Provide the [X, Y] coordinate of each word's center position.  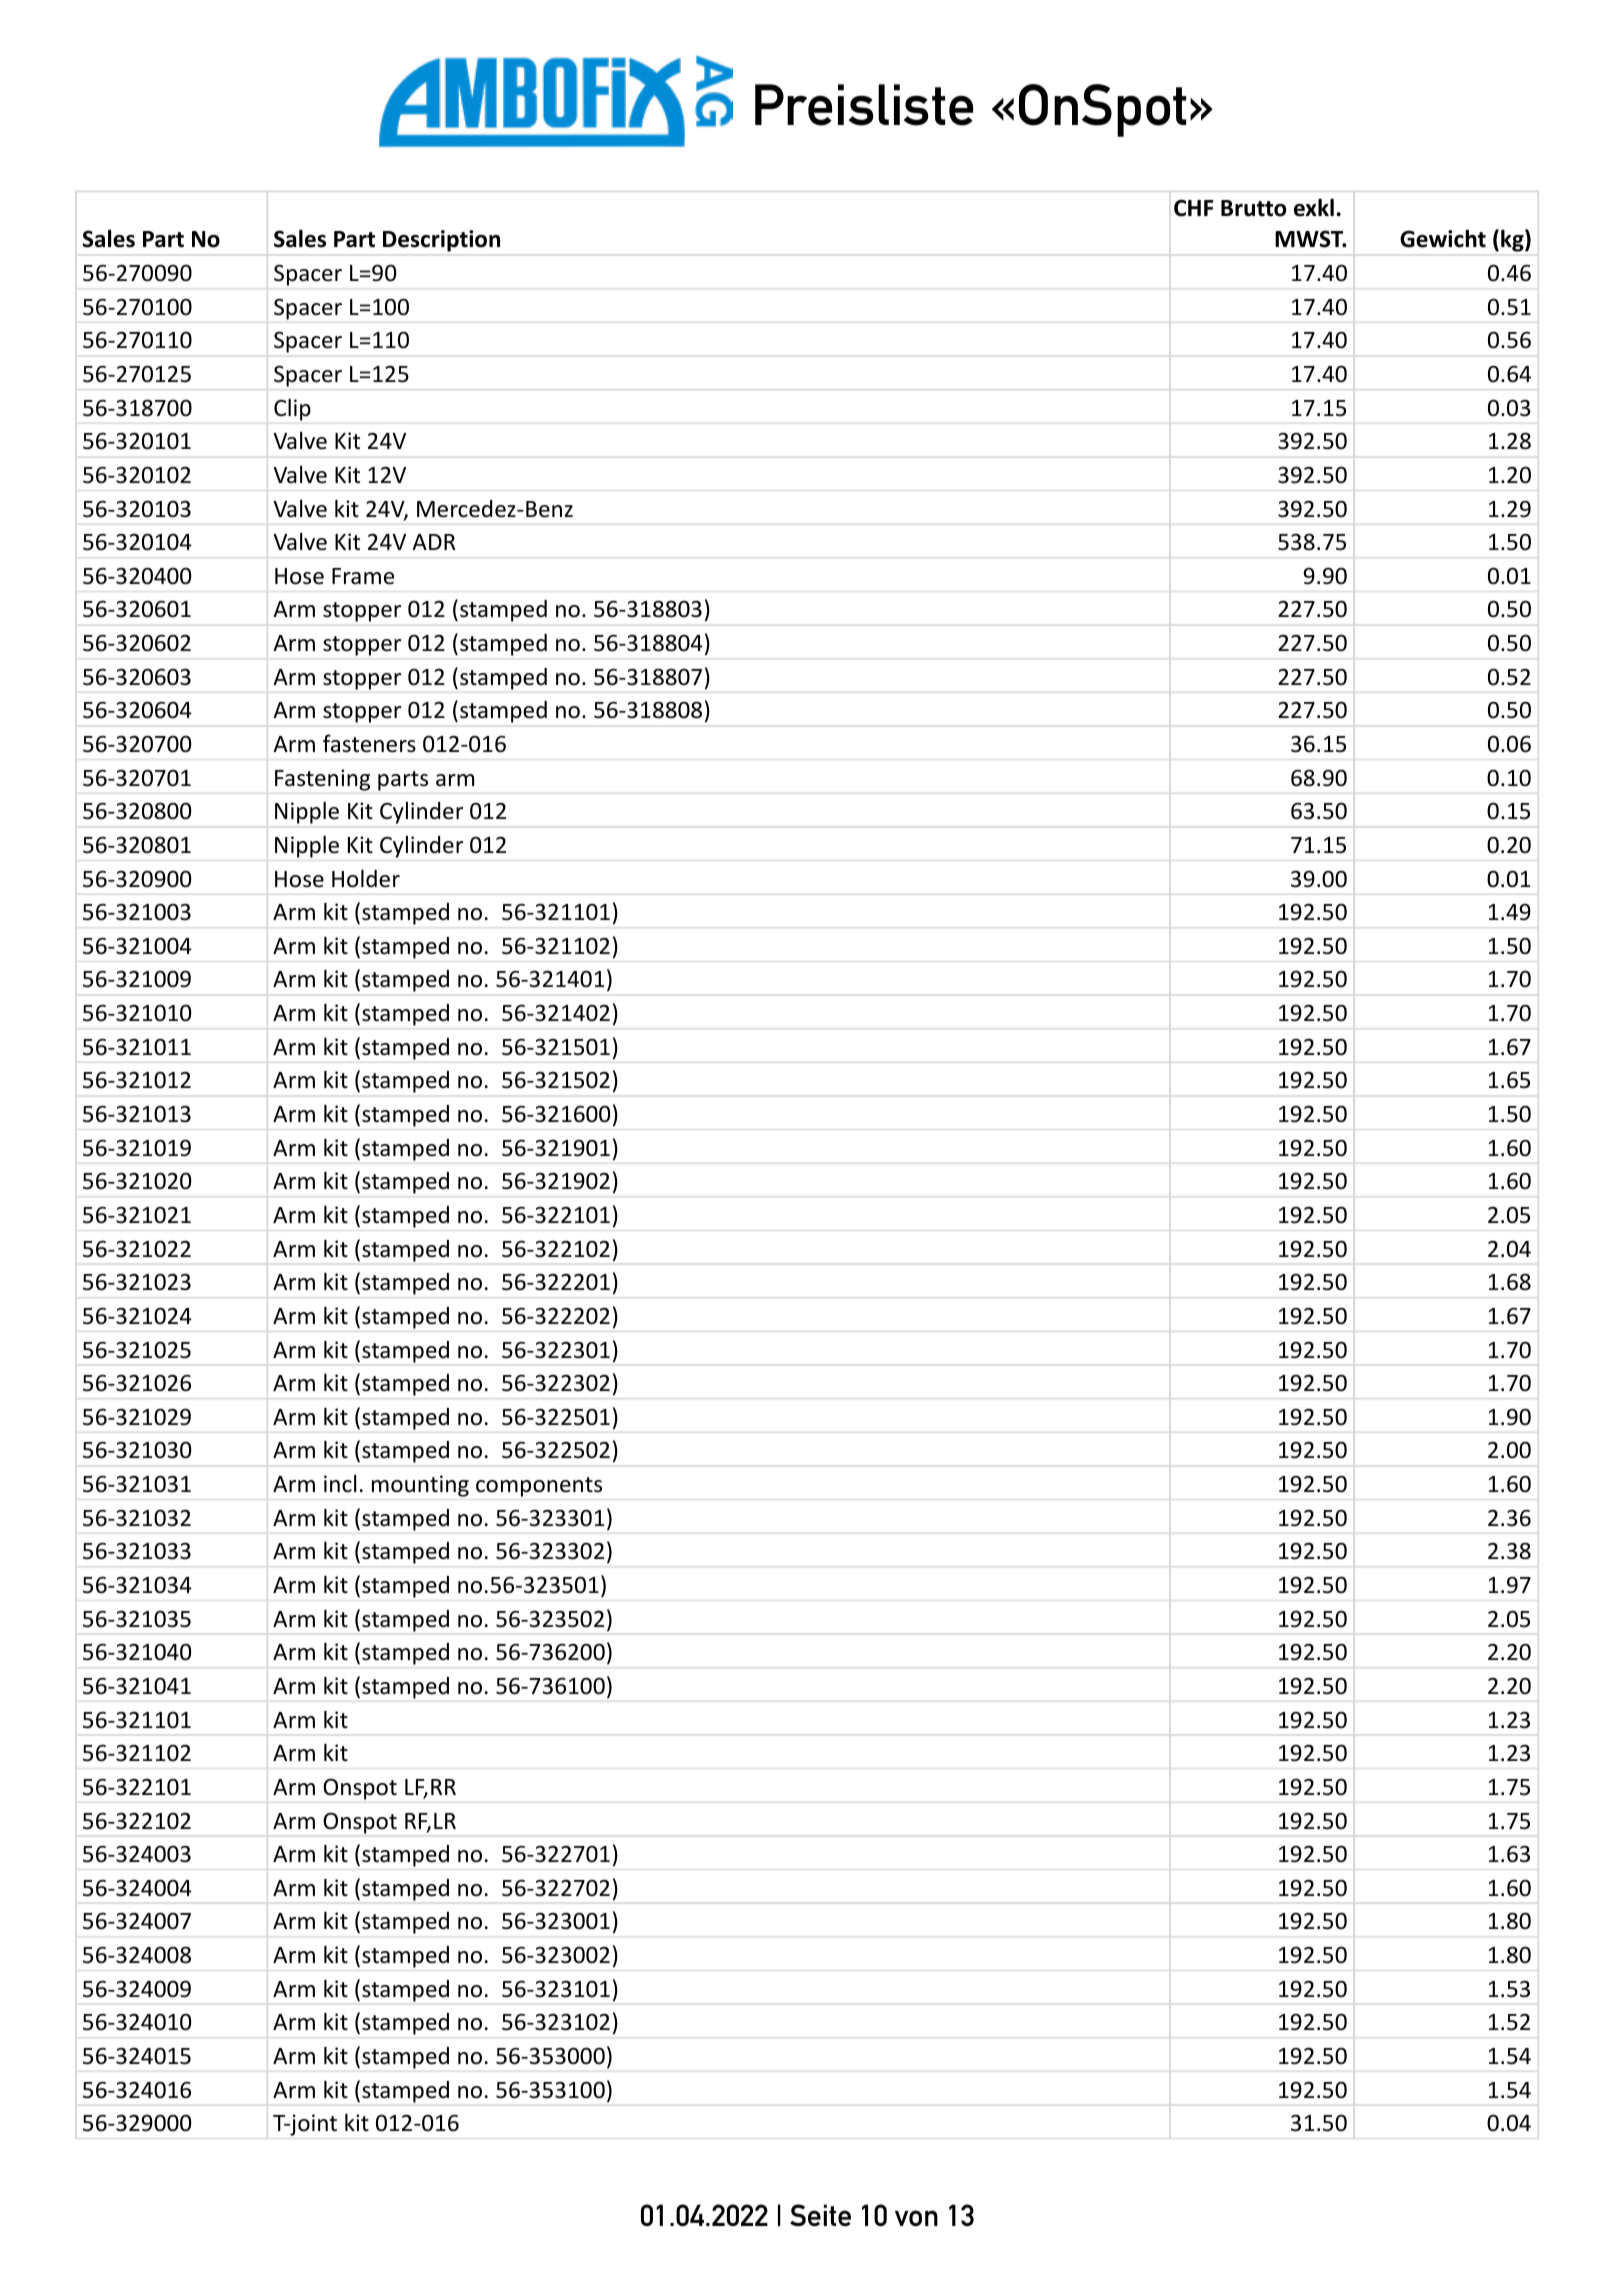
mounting [420, 1486]
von [916, 2218]
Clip [292, 410]
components [539, 1487]
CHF [1194, 208]
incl [340, 1484]
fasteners [369, 743]
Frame [363, 576]
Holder [366, 878]
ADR [434, 542]
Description [441, 241]
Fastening [322, 780]
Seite [820, 2215]
